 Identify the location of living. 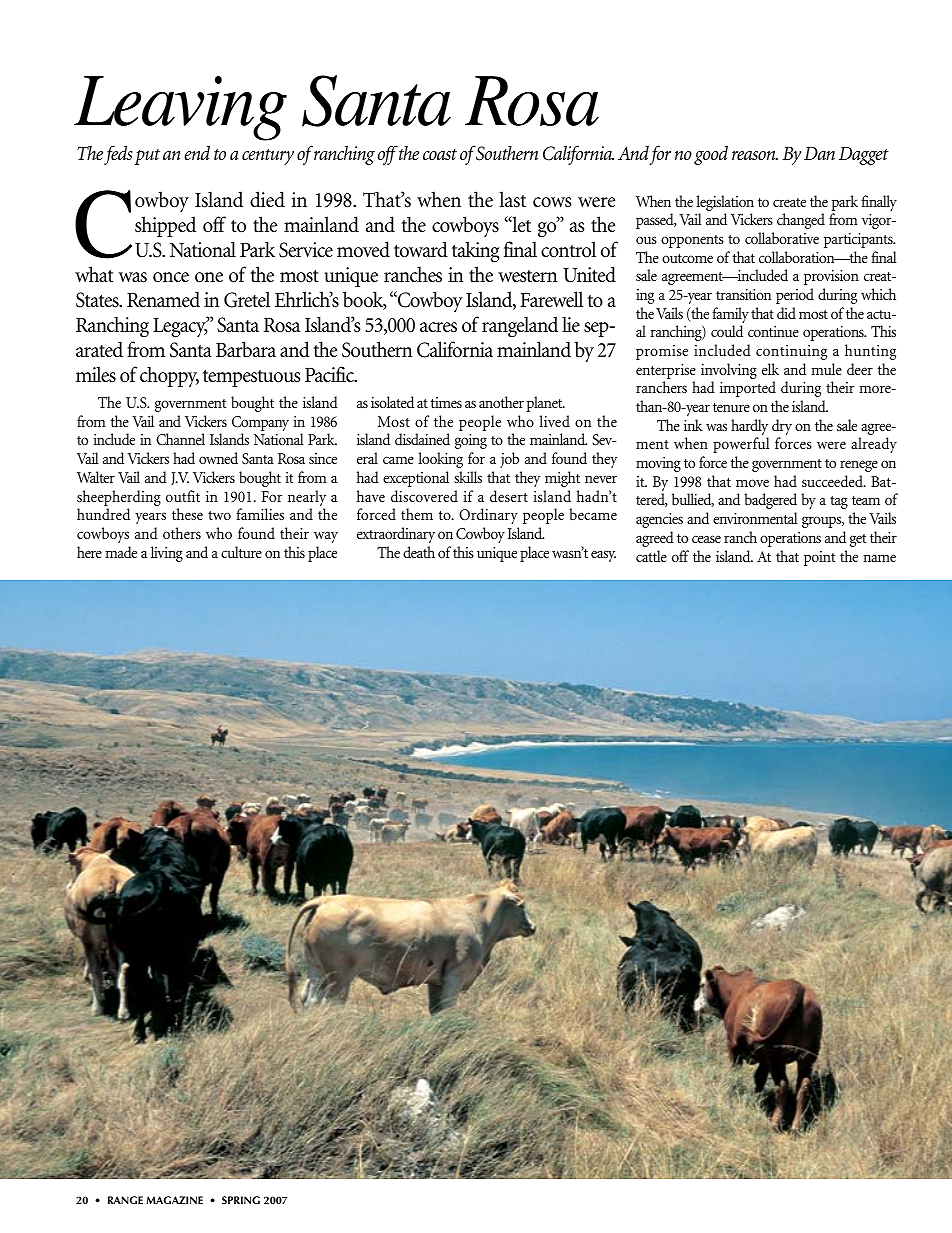
(167, 554).
